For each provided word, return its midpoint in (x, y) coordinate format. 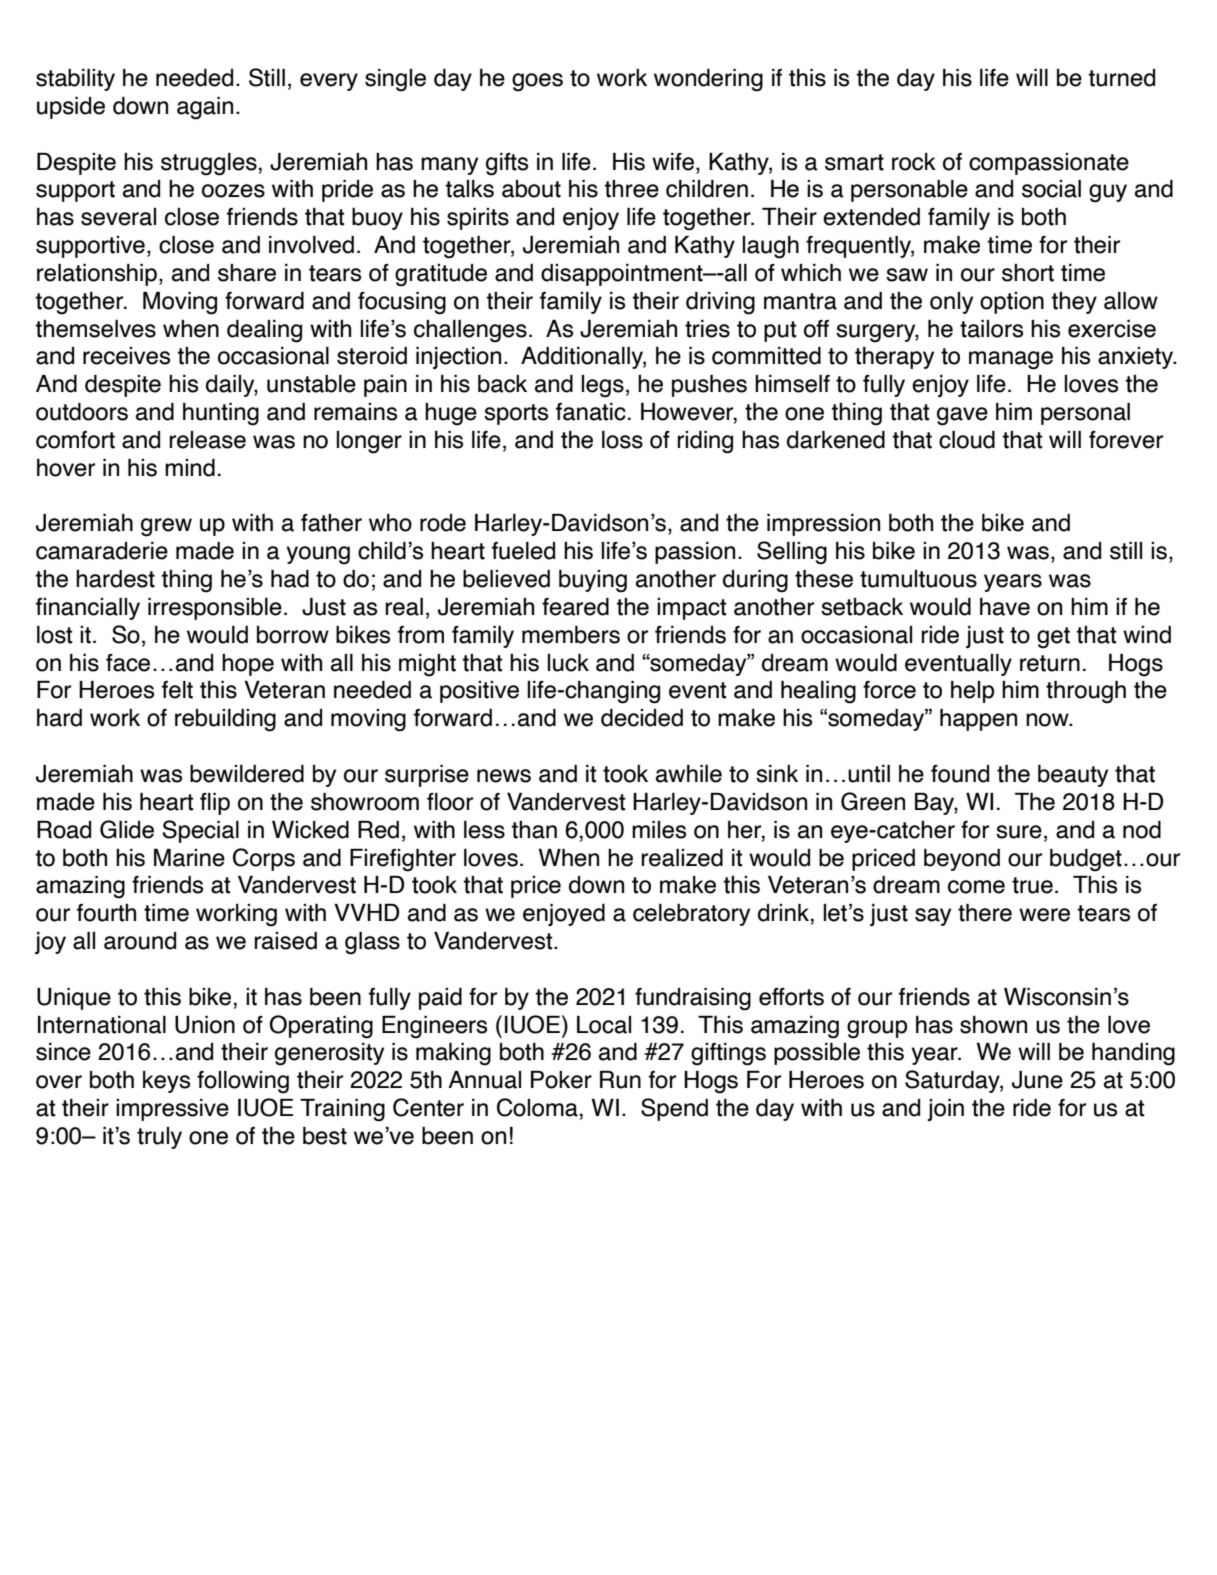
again (205, 108)
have (1005, 607)
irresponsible (215, 609)
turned (1121, 78)
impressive (172, 1110)
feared (575, 607)
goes (537, 82)
